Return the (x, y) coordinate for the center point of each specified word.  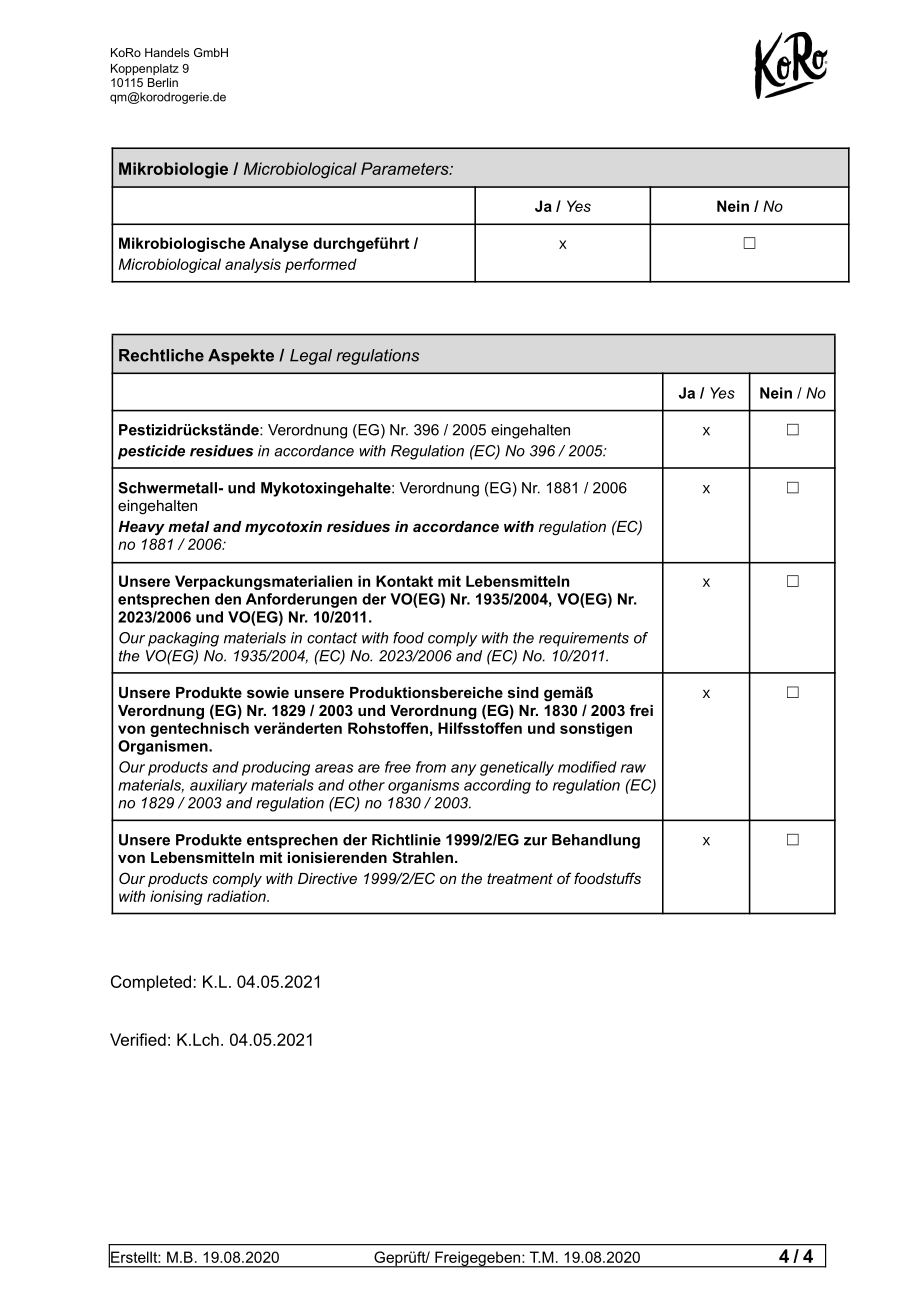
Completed (152, 983)
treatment (520, 878)
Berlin (163, 82)
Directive (327, 878)
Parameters (406, 168)
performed (321, 265)
